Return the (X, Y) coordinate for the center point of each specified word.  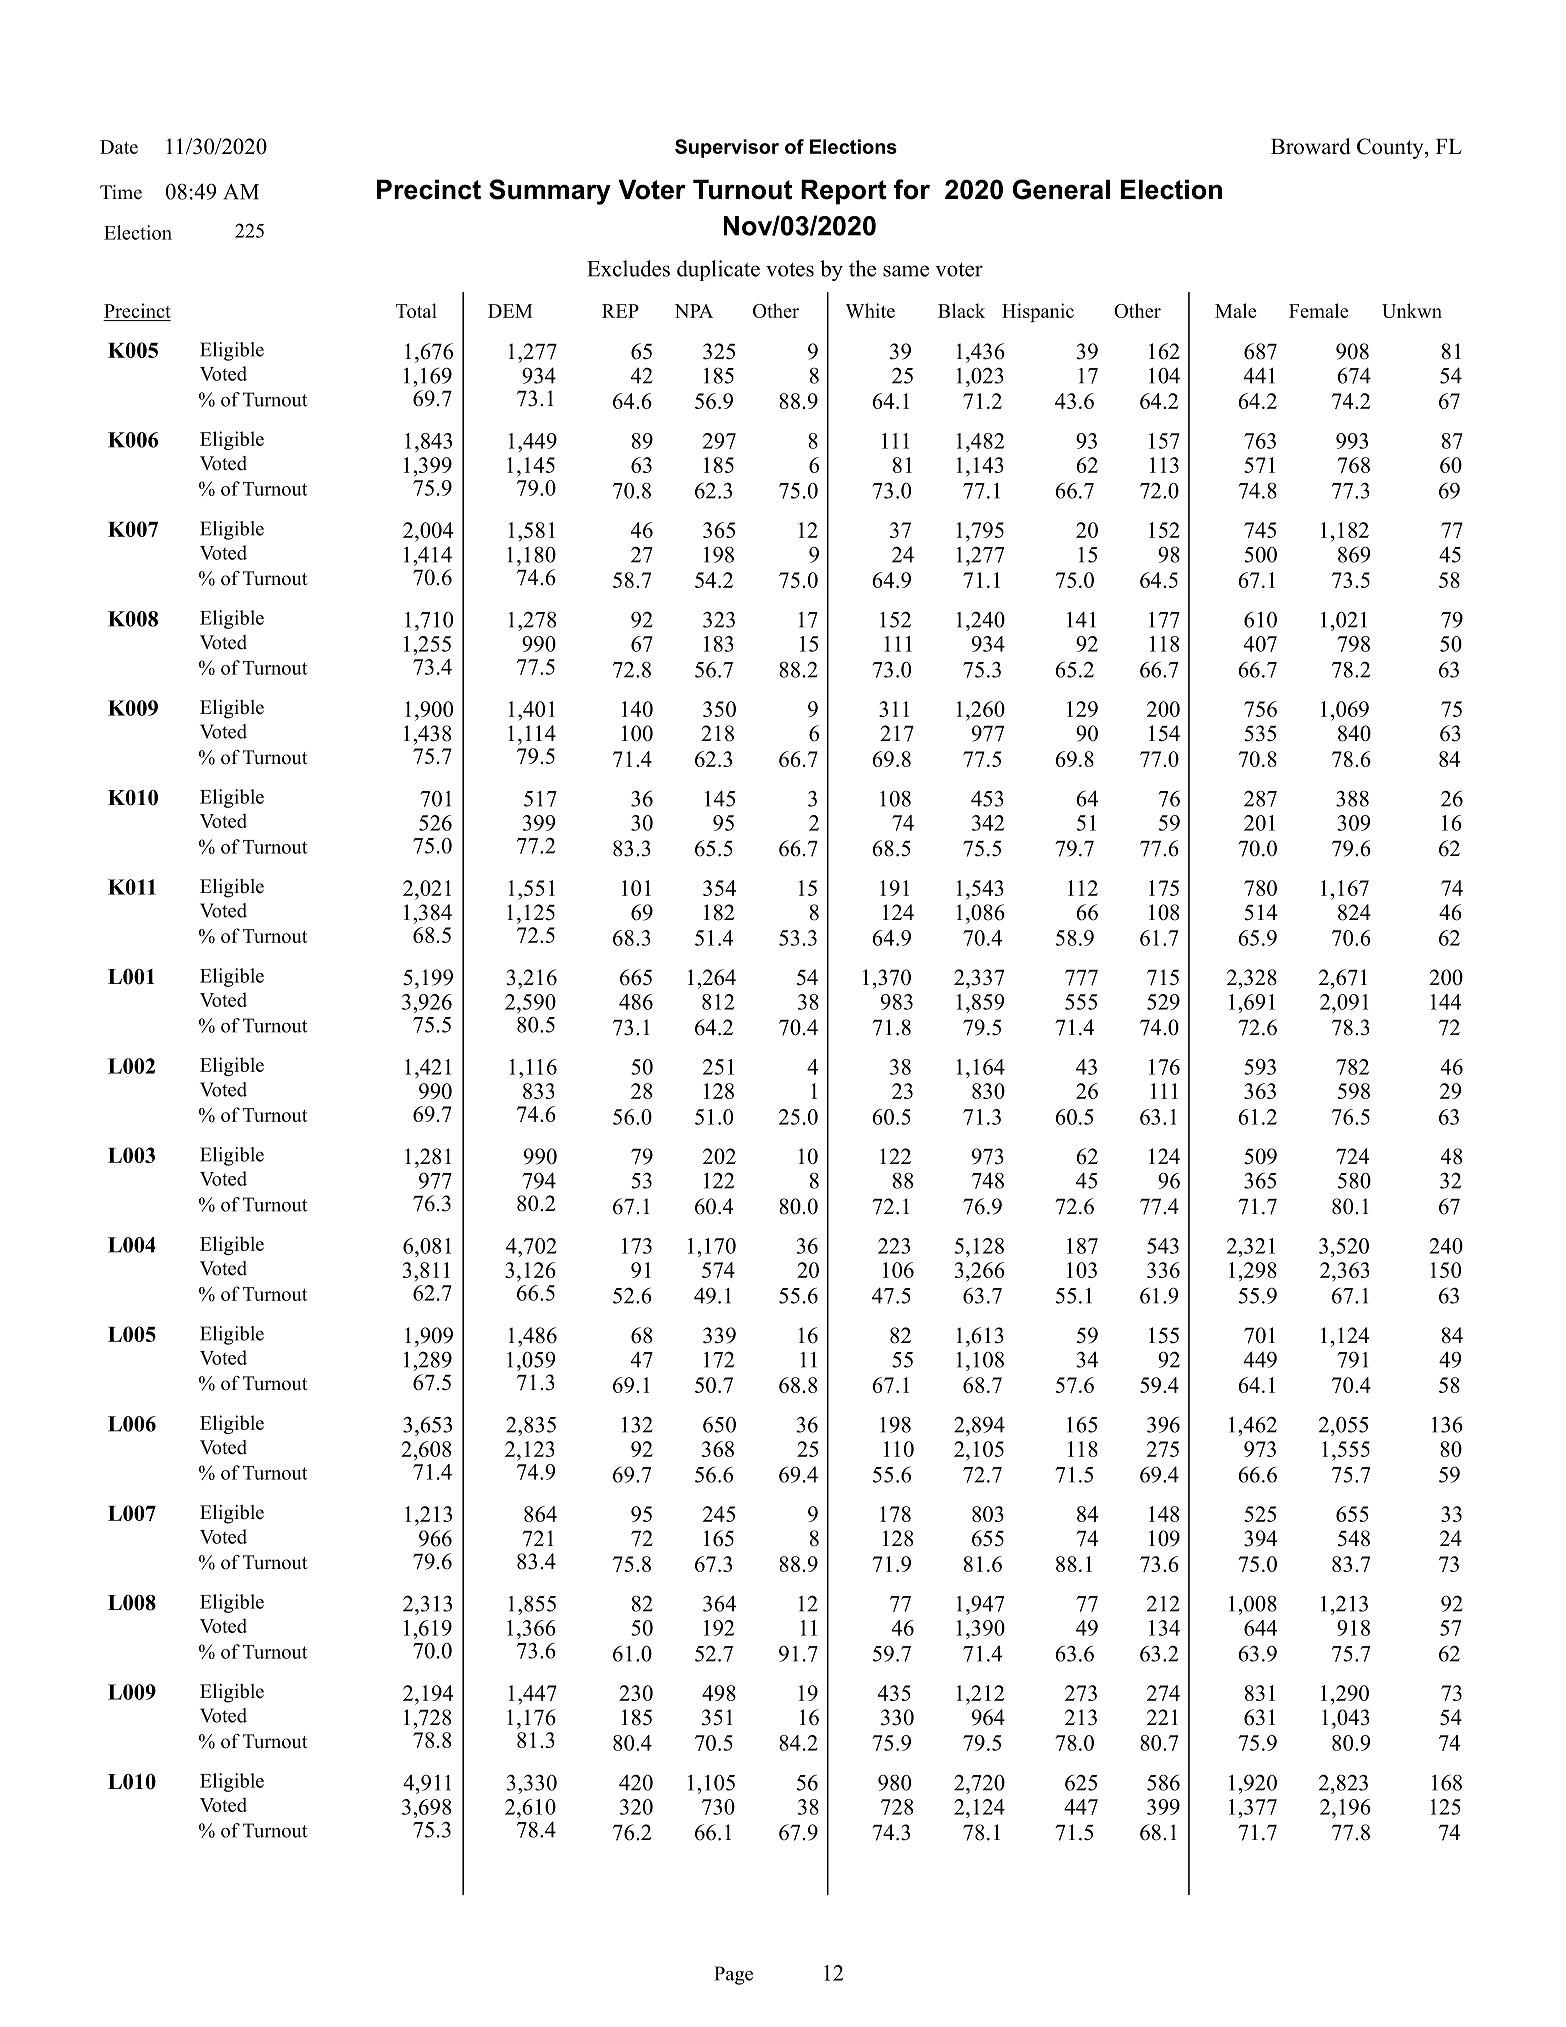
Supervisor (727, 148)
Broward (1311, 146)
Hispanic (1038, 312)
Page (733, 1975)
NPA (693, 311)
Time (121, 192)
